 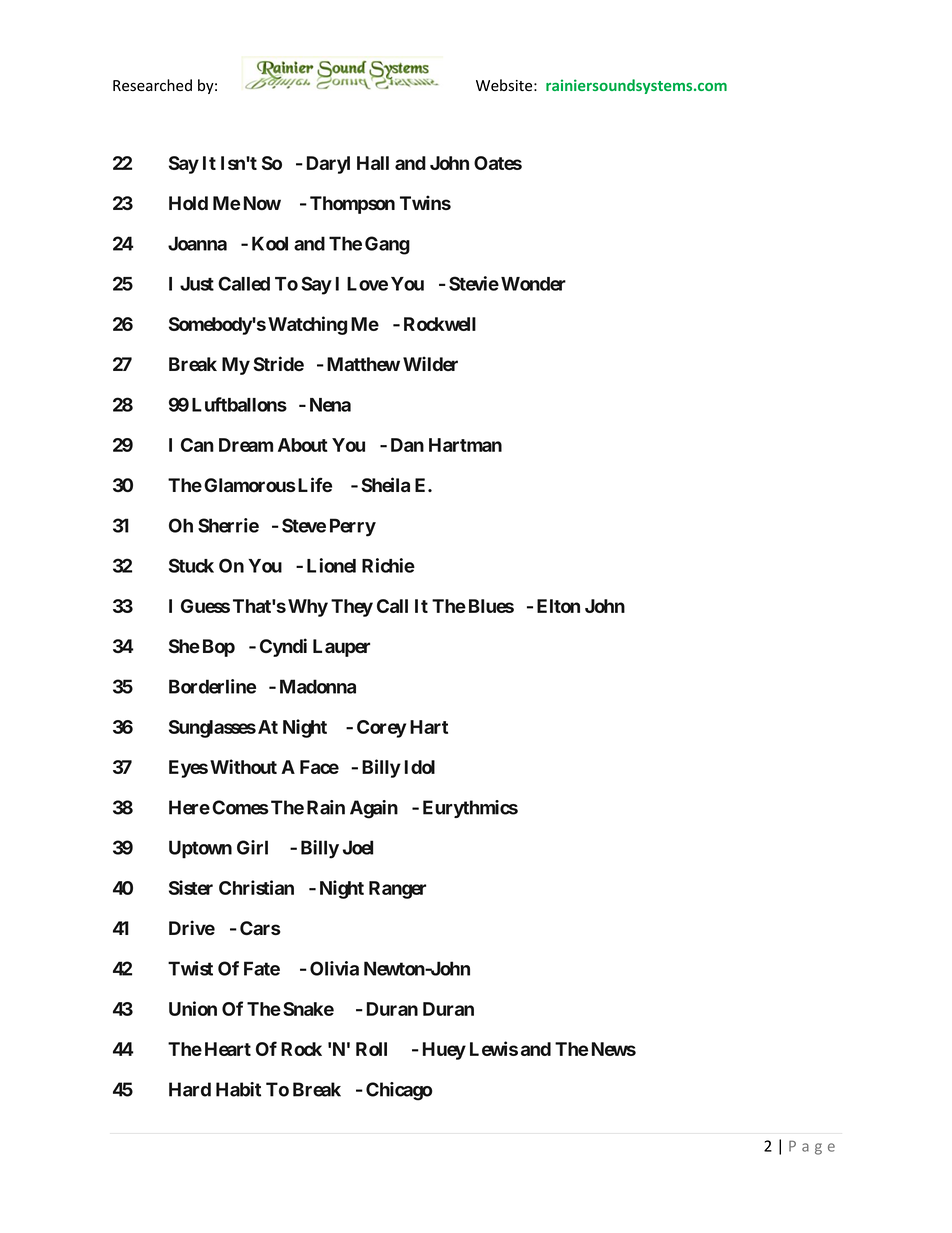 I want to click on Huey, so click(x=444, y=1051).
